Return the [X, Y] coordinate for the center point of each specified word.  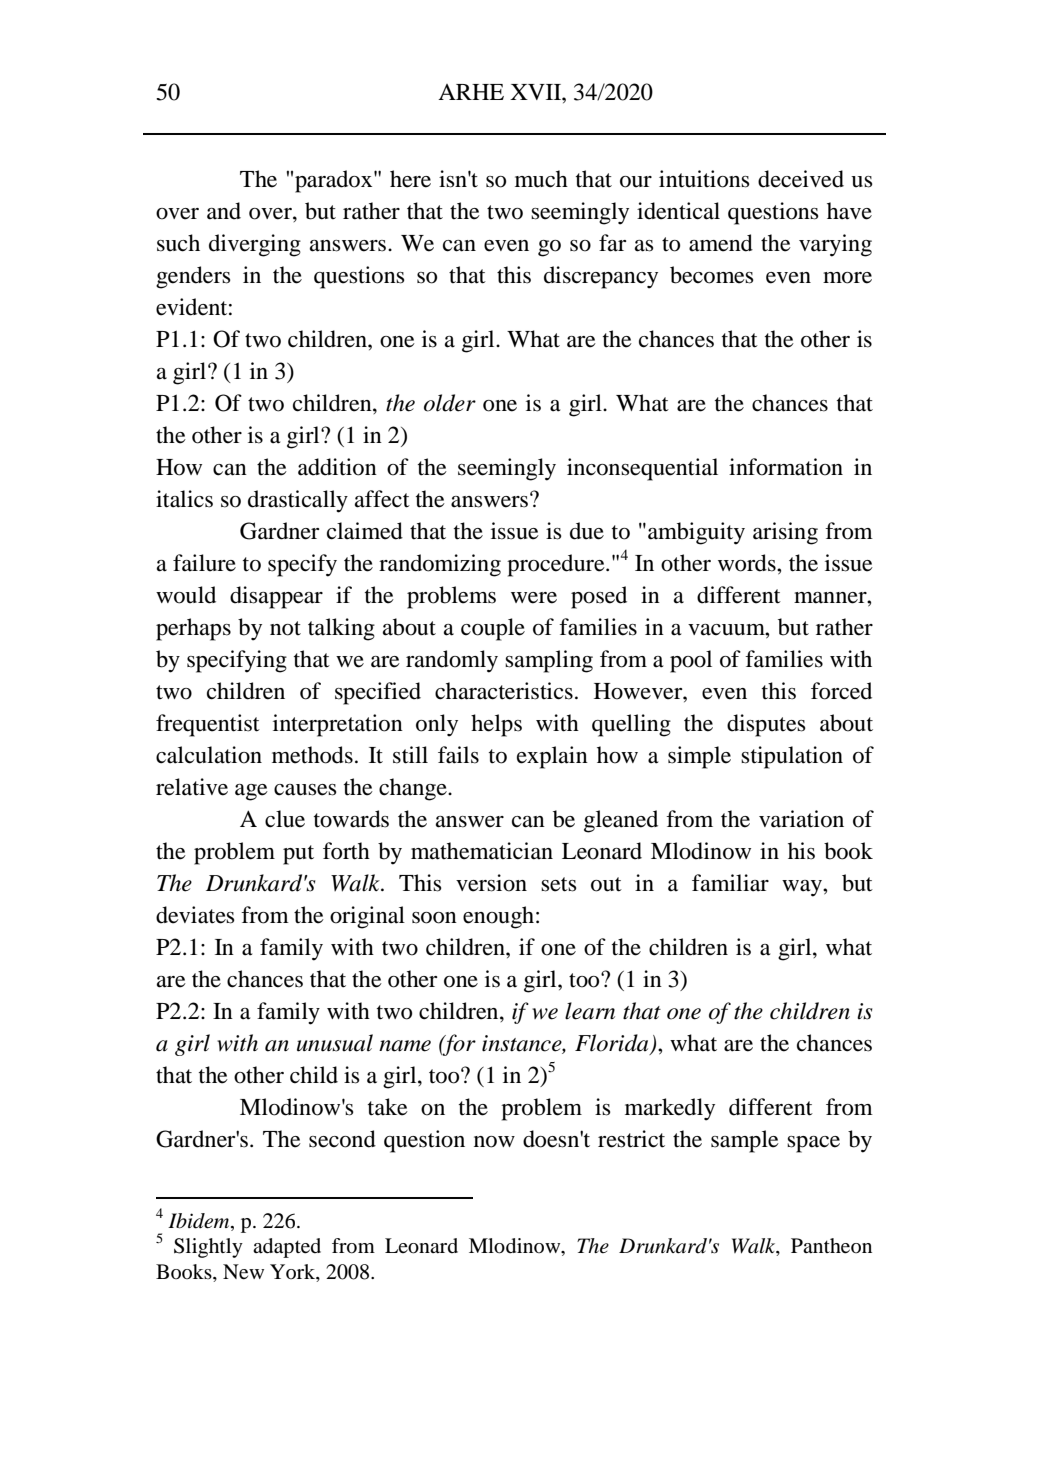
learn [590, 1011]
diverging [255, 245]
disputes [766, 725]
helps [496, 725]
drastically [298, 501]
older [450, 403]
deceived [801, 179]
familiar [730, 883]
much [541, 179]
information [786, 467]
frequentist [208, 725]
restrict [631, 1139]
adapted [287, 1248]
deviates [195, 915]
